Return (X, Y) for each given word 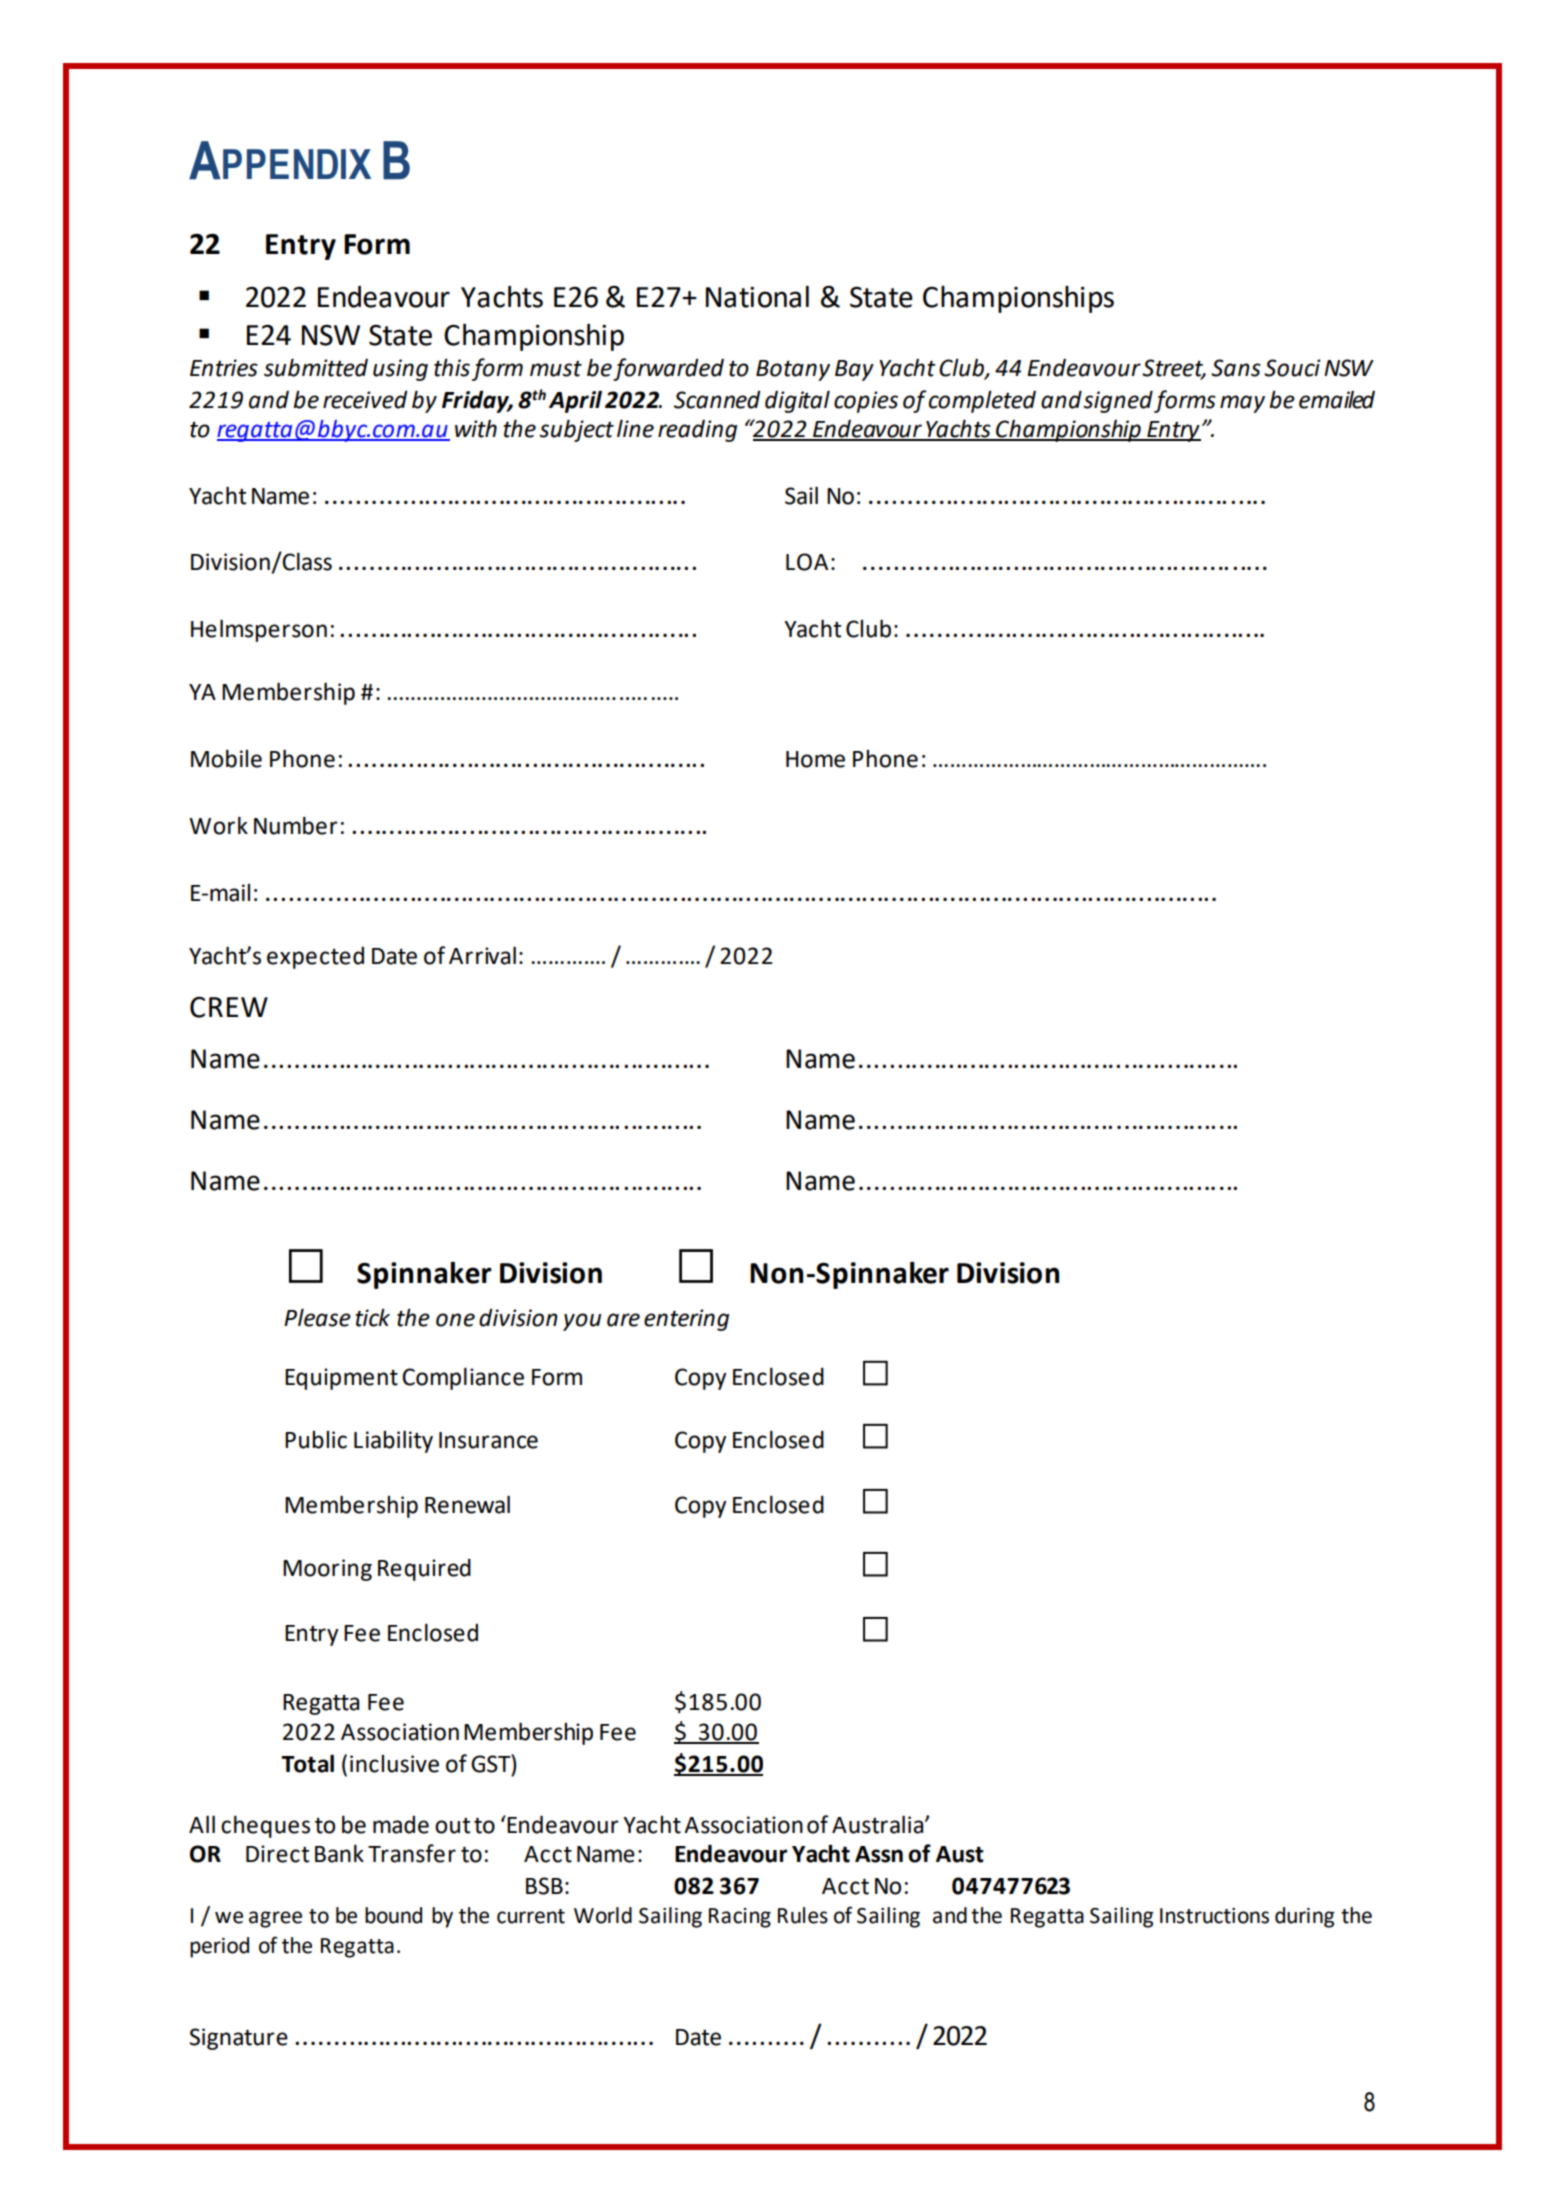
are (623, 1320)
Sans (1236, 368)
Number (296, 825)
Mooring (327, 1570)
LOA (807, 562)
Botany (793, 370)
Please (317, 1317)
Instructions (1214, 1916)
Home (815, 759)
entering (686, 1320)
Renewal (467, 1504)
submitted (316, 367)
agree (275, 1919)
